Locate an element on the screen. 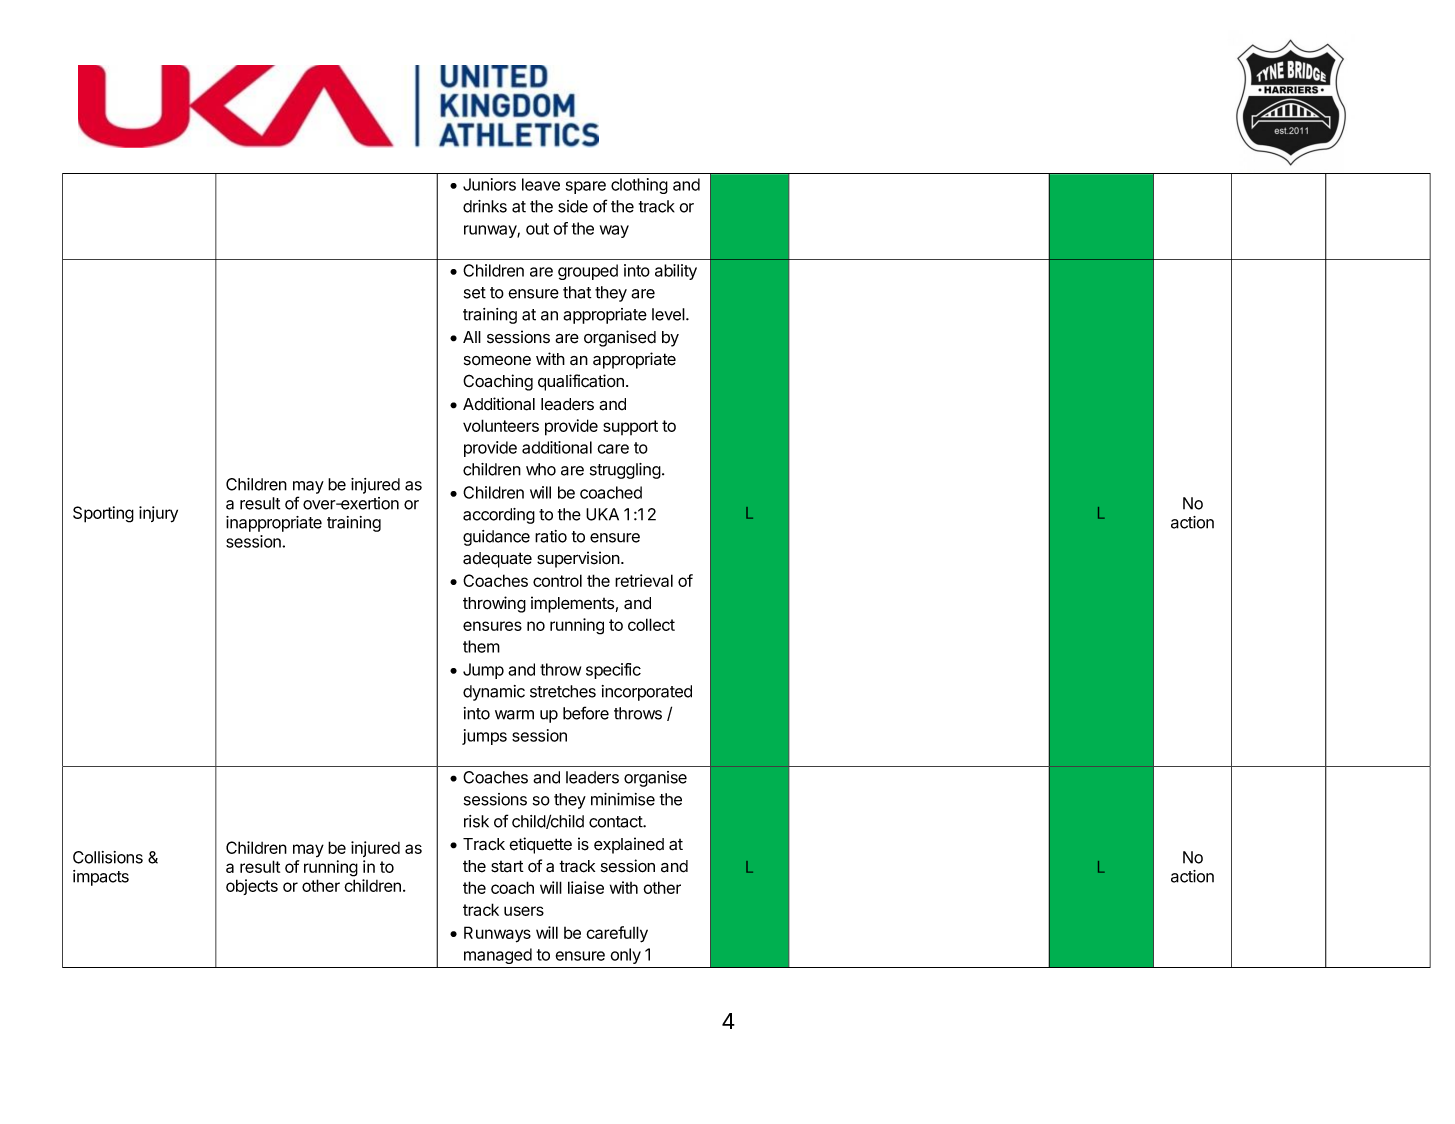  side is located at coordinates (573, 206).
